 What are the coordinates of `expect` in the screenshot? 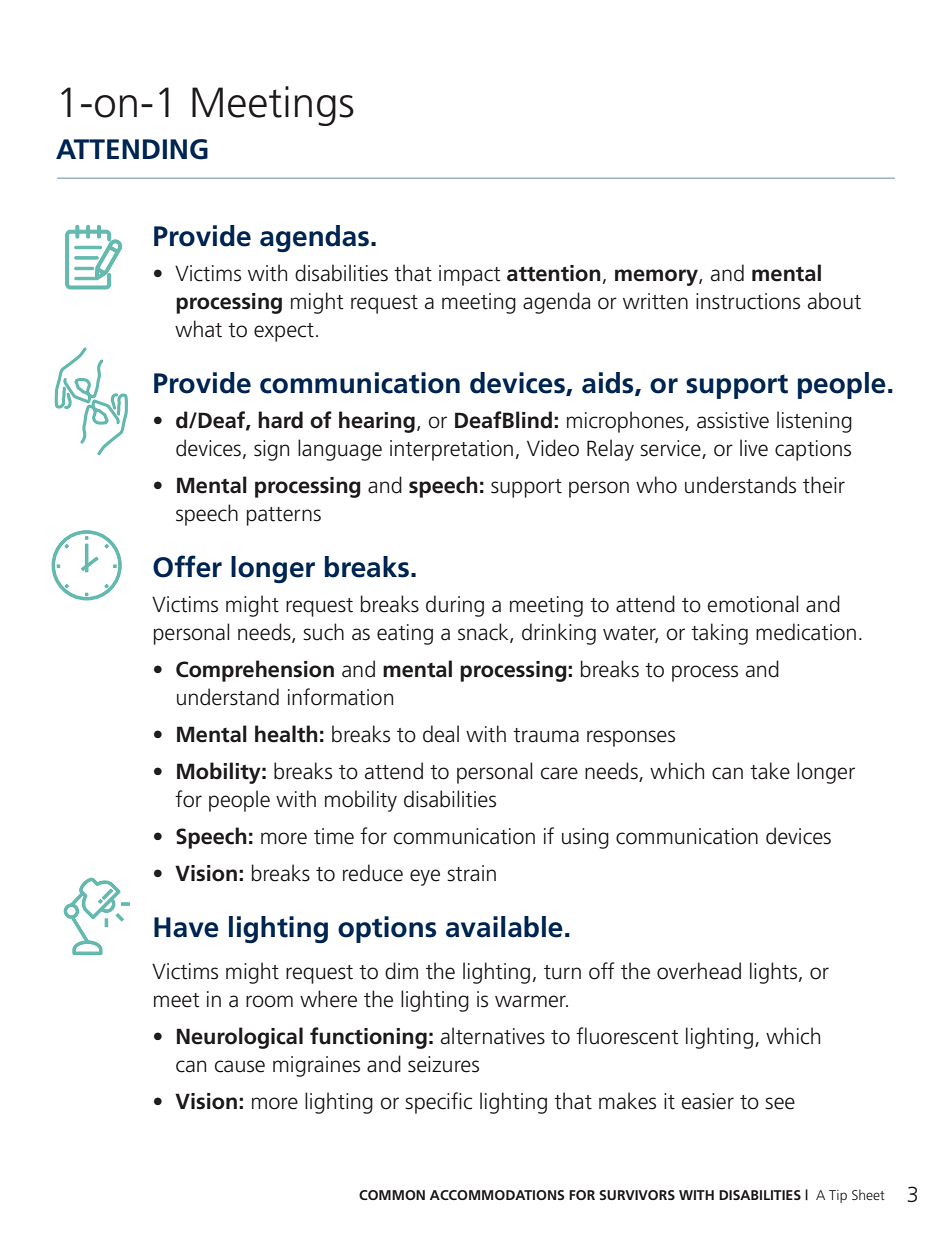 It's located at (284, 332).
